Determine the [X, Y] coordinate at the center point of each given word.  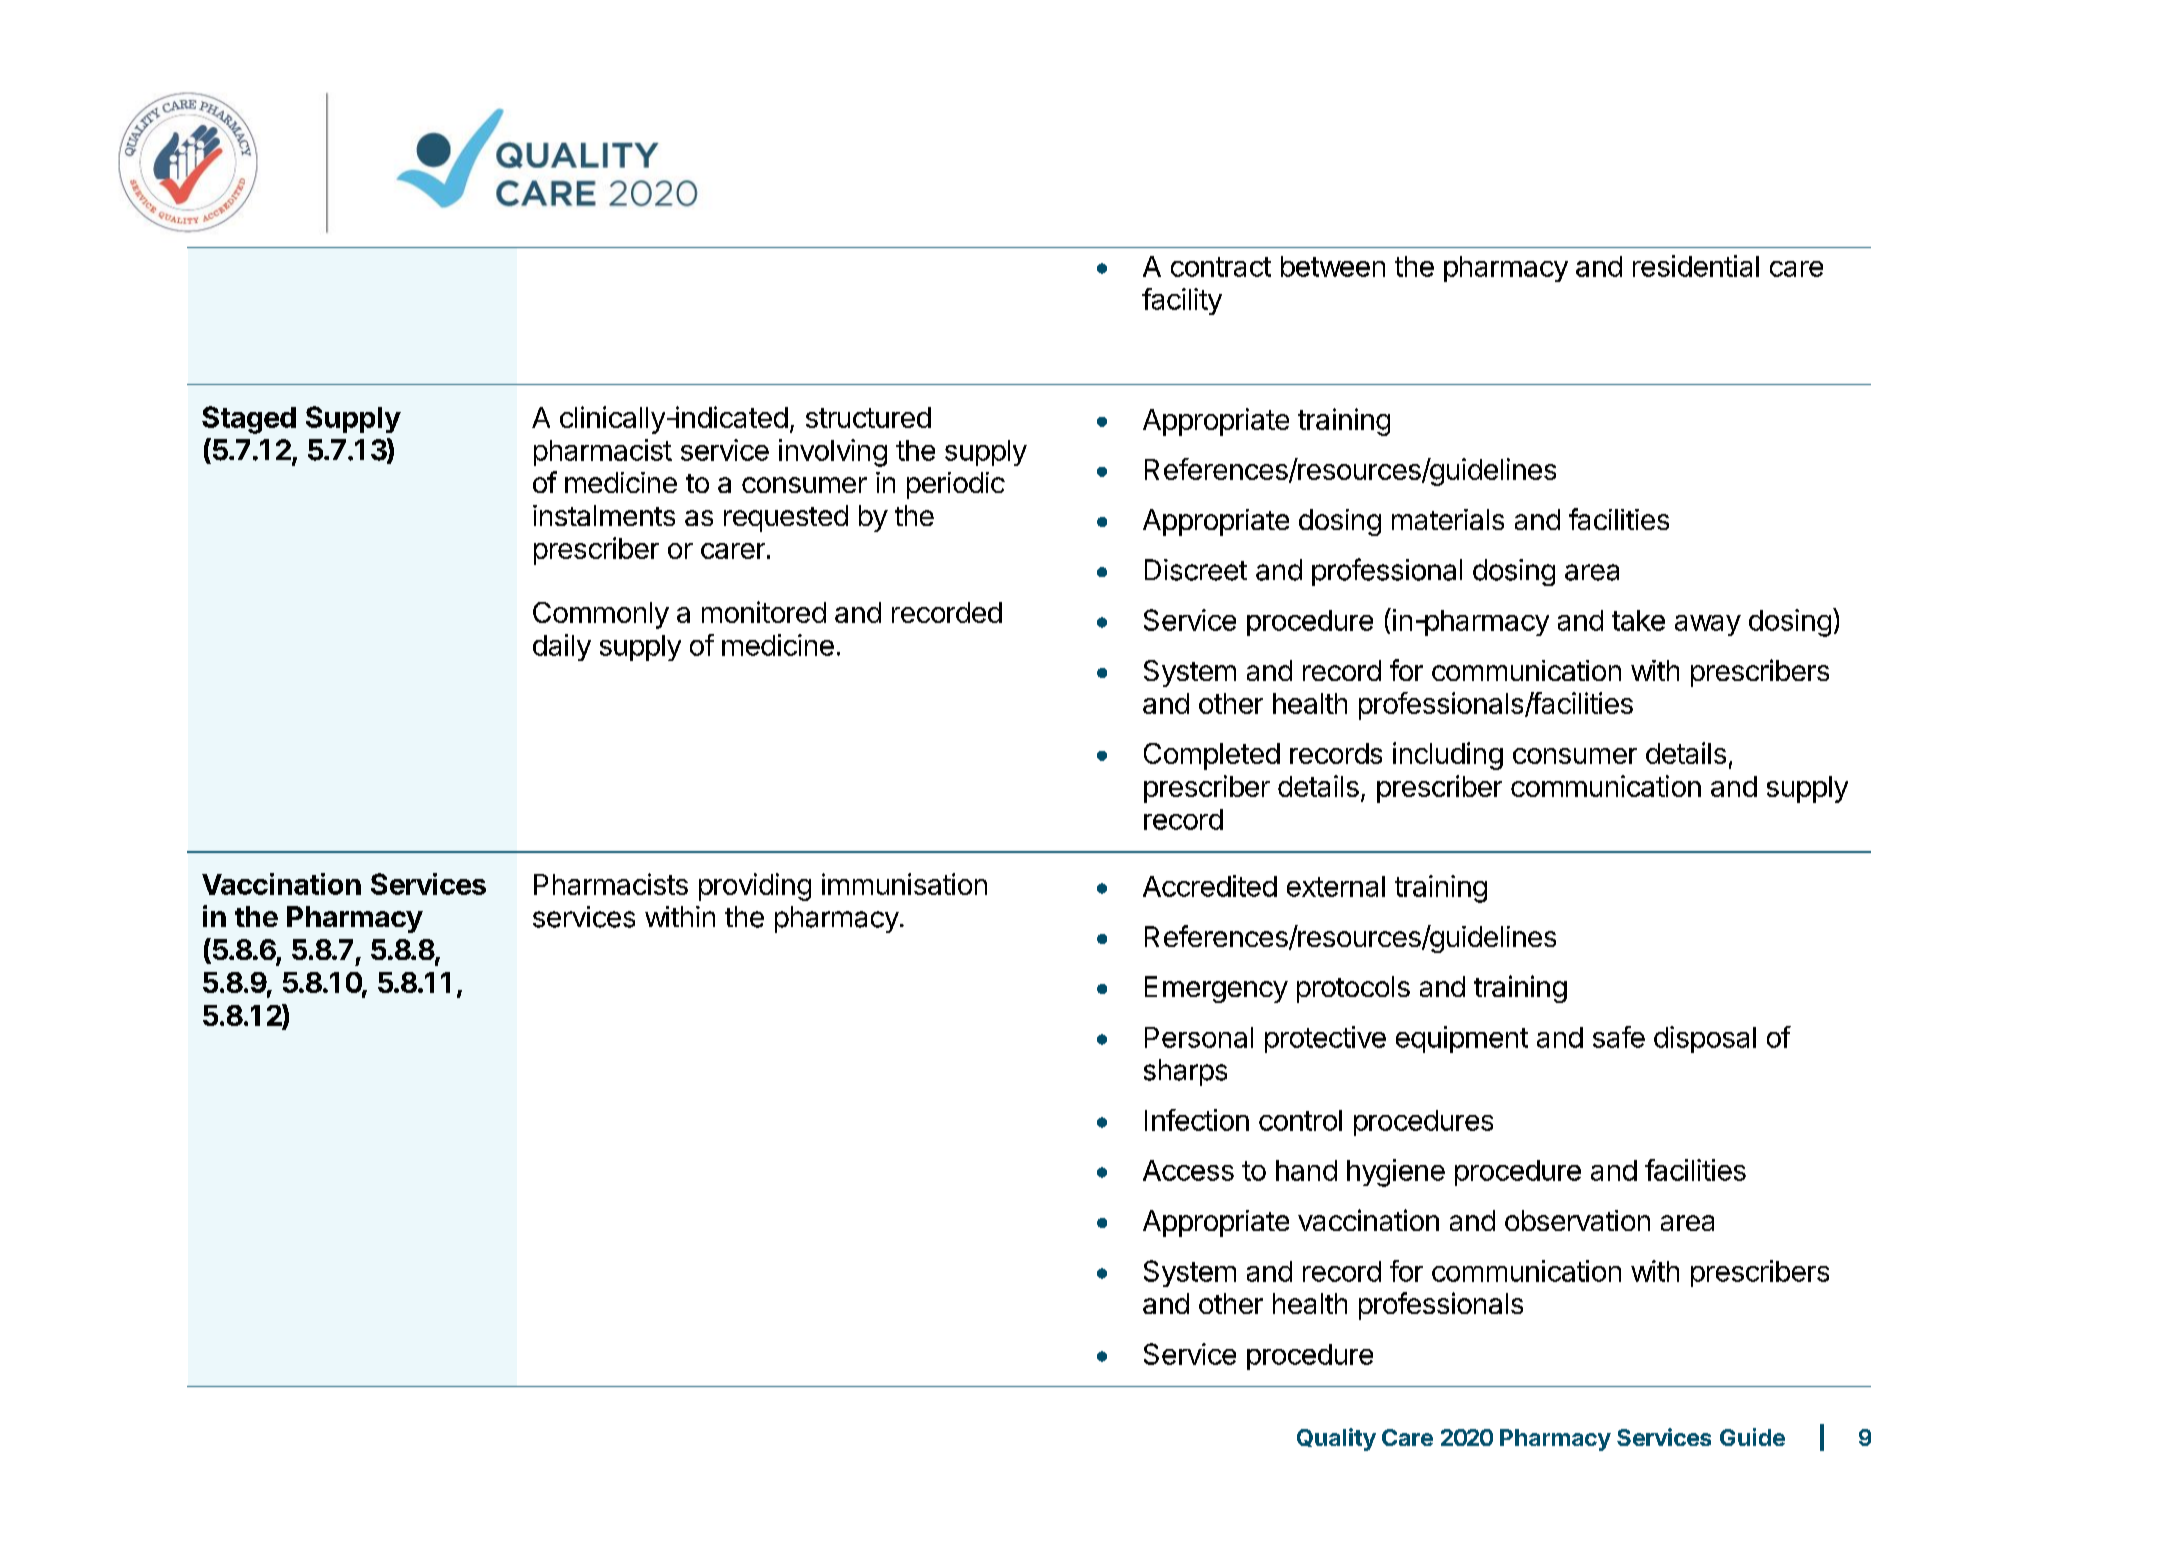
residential [1696, 266]
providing [755, 887]
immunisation [904, 884]
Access [1188, 1170]
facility [1182, 301]
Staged [249, 420]
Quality [1336, 1439]
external [1336, 886]
